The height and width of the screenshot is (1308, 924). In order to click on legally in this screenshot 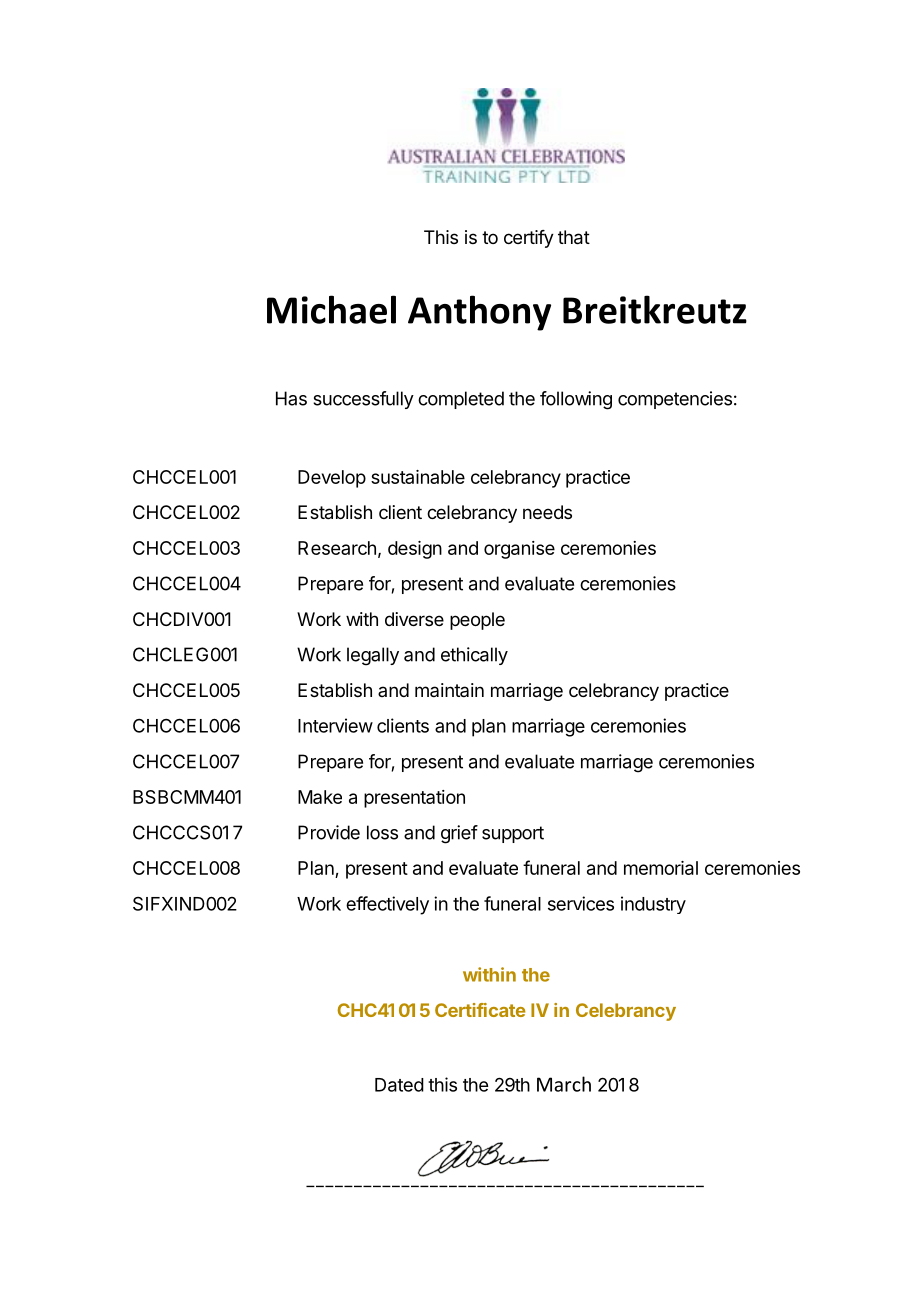, I will do `click(373, 656)`.
